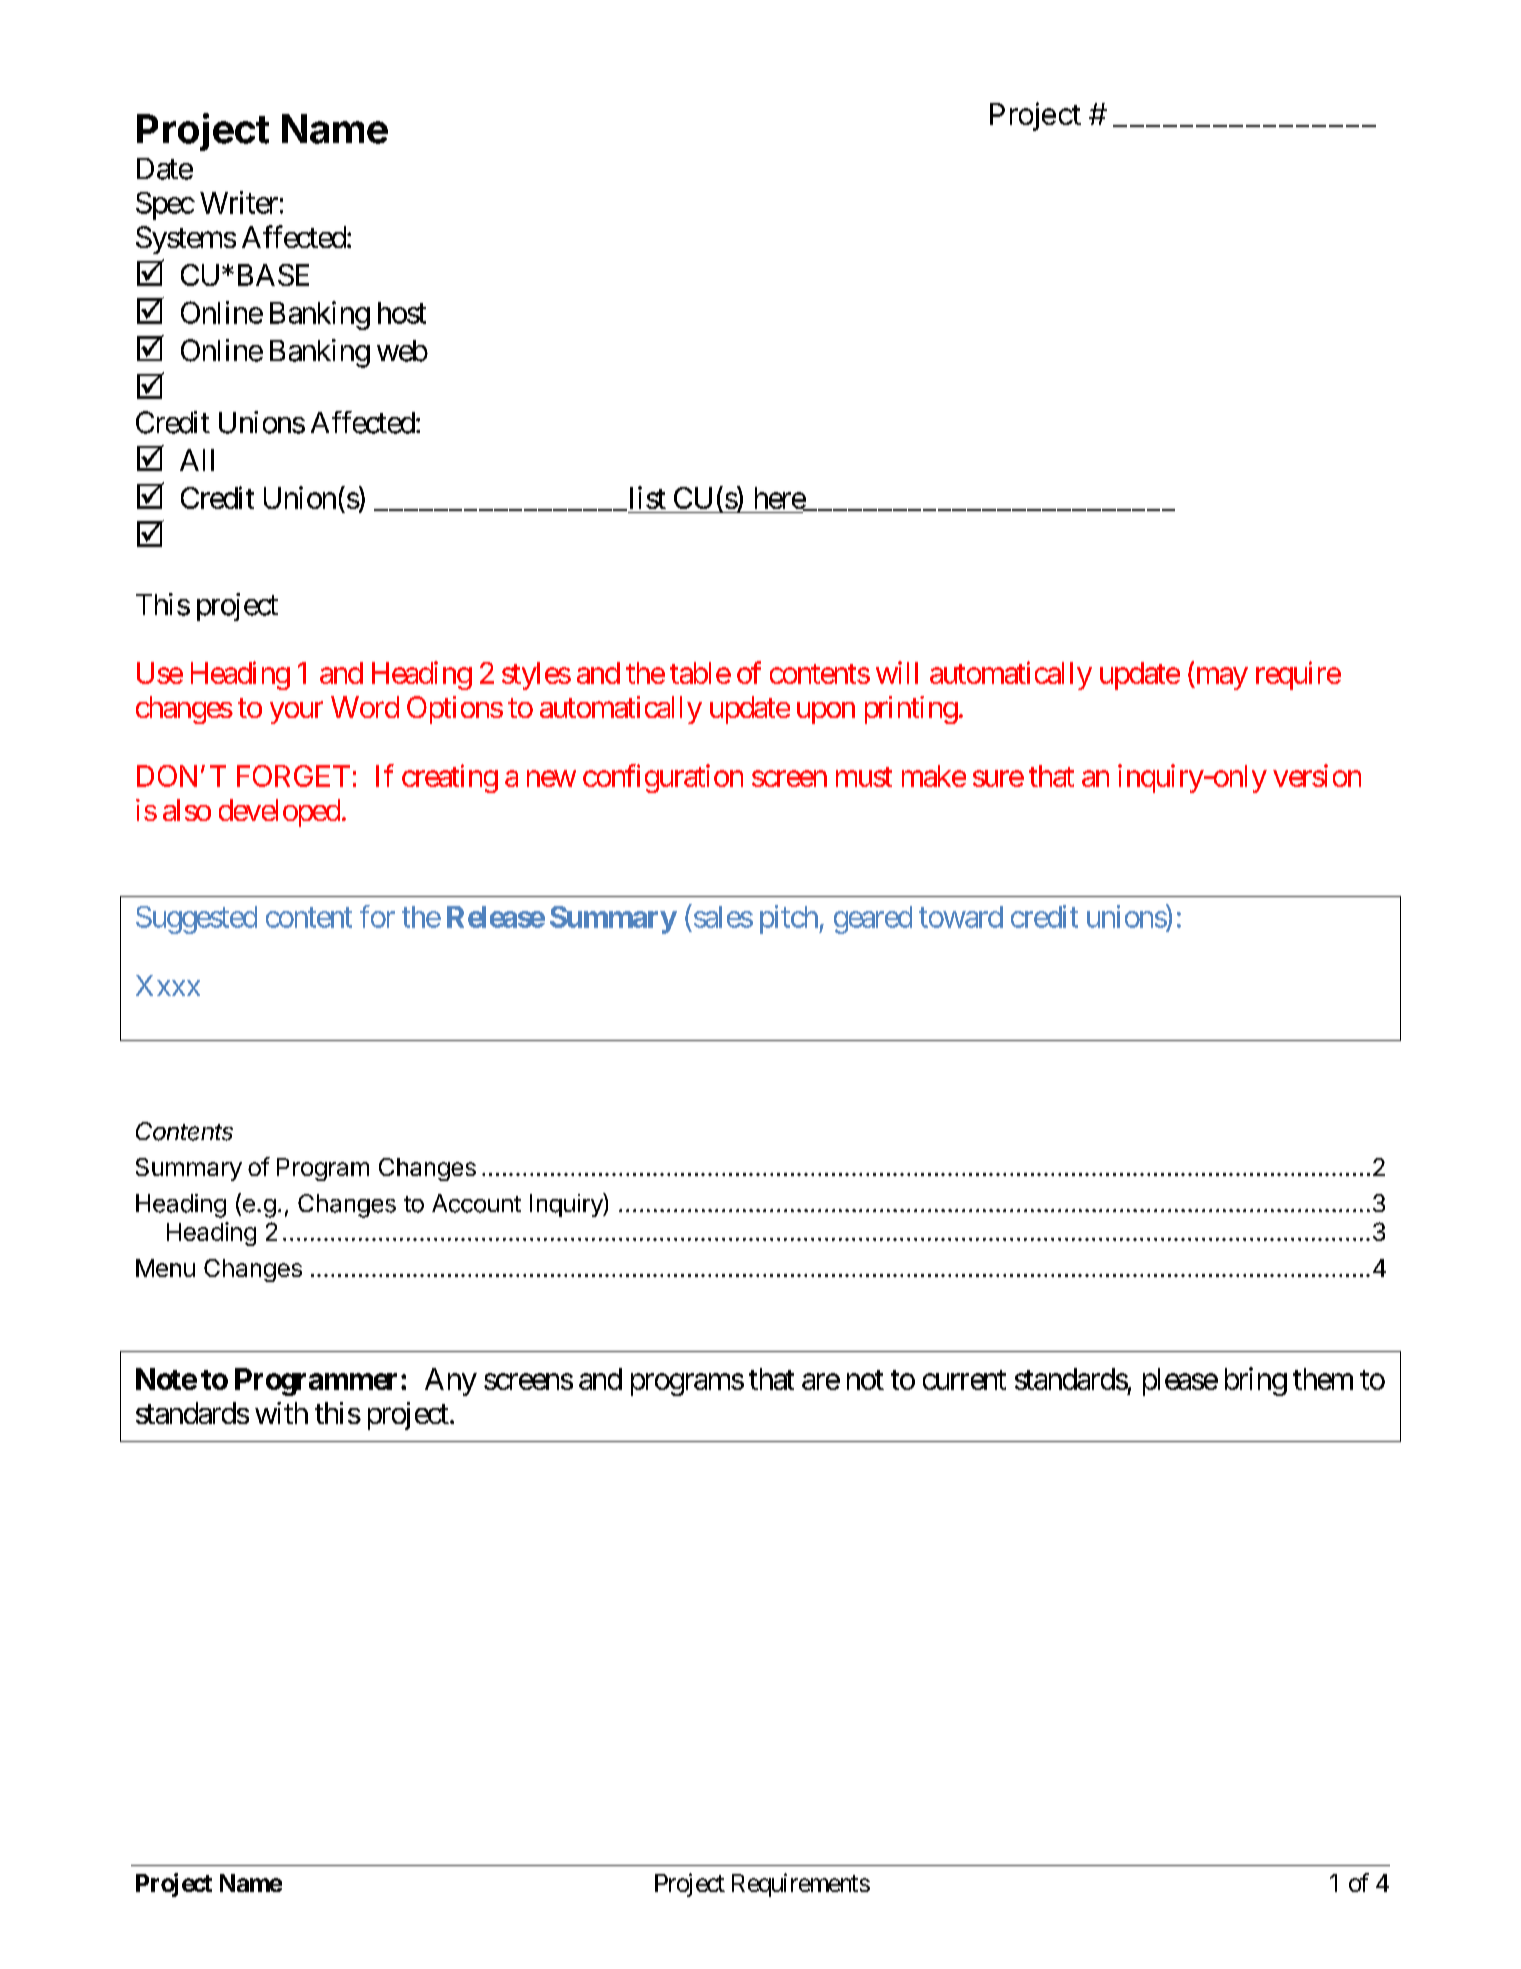 Image resolution: width=1521 pixels, height=1969 pixels. I want to click on pitch, so click(790, 919).
